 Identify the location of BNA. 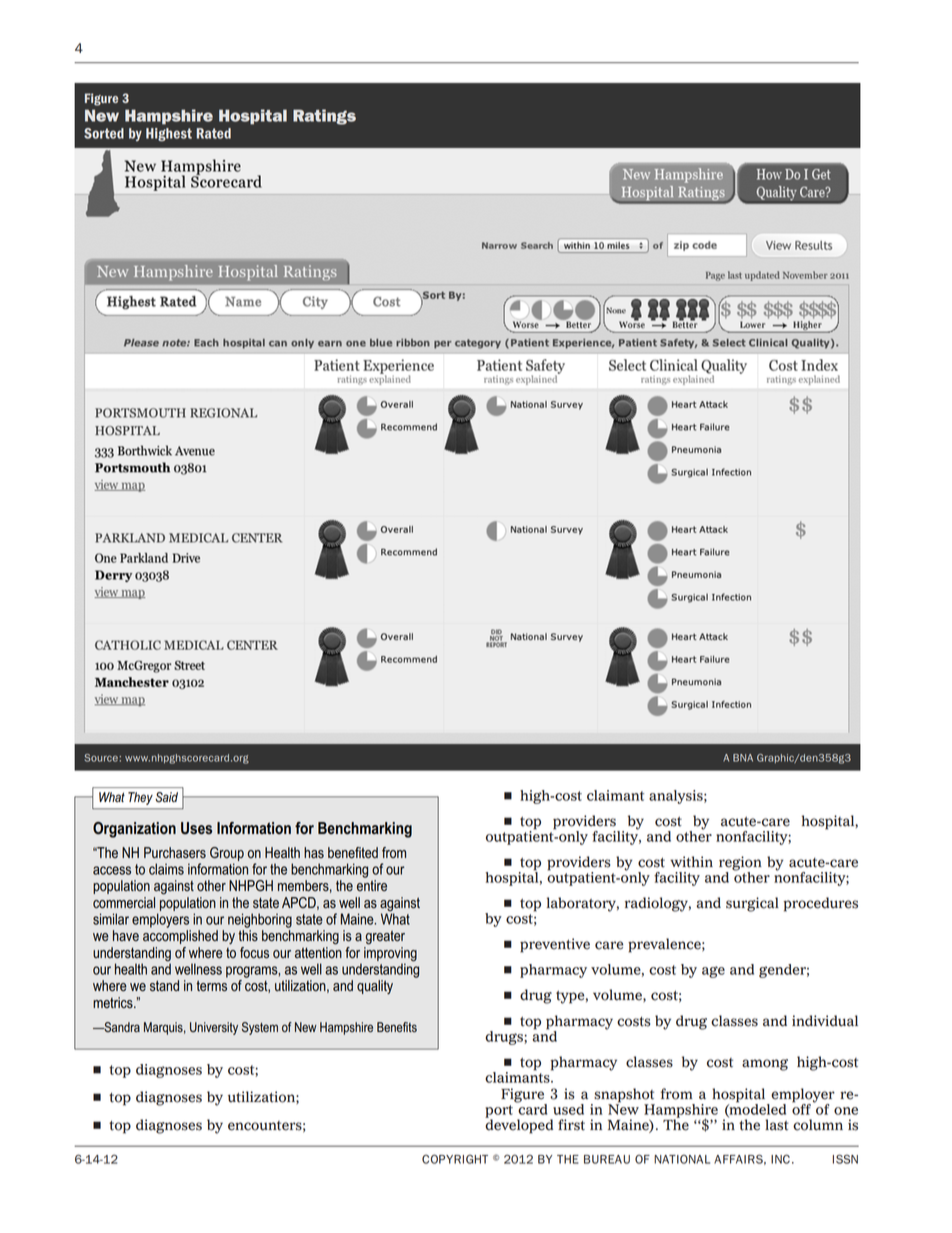
(743, 758).
